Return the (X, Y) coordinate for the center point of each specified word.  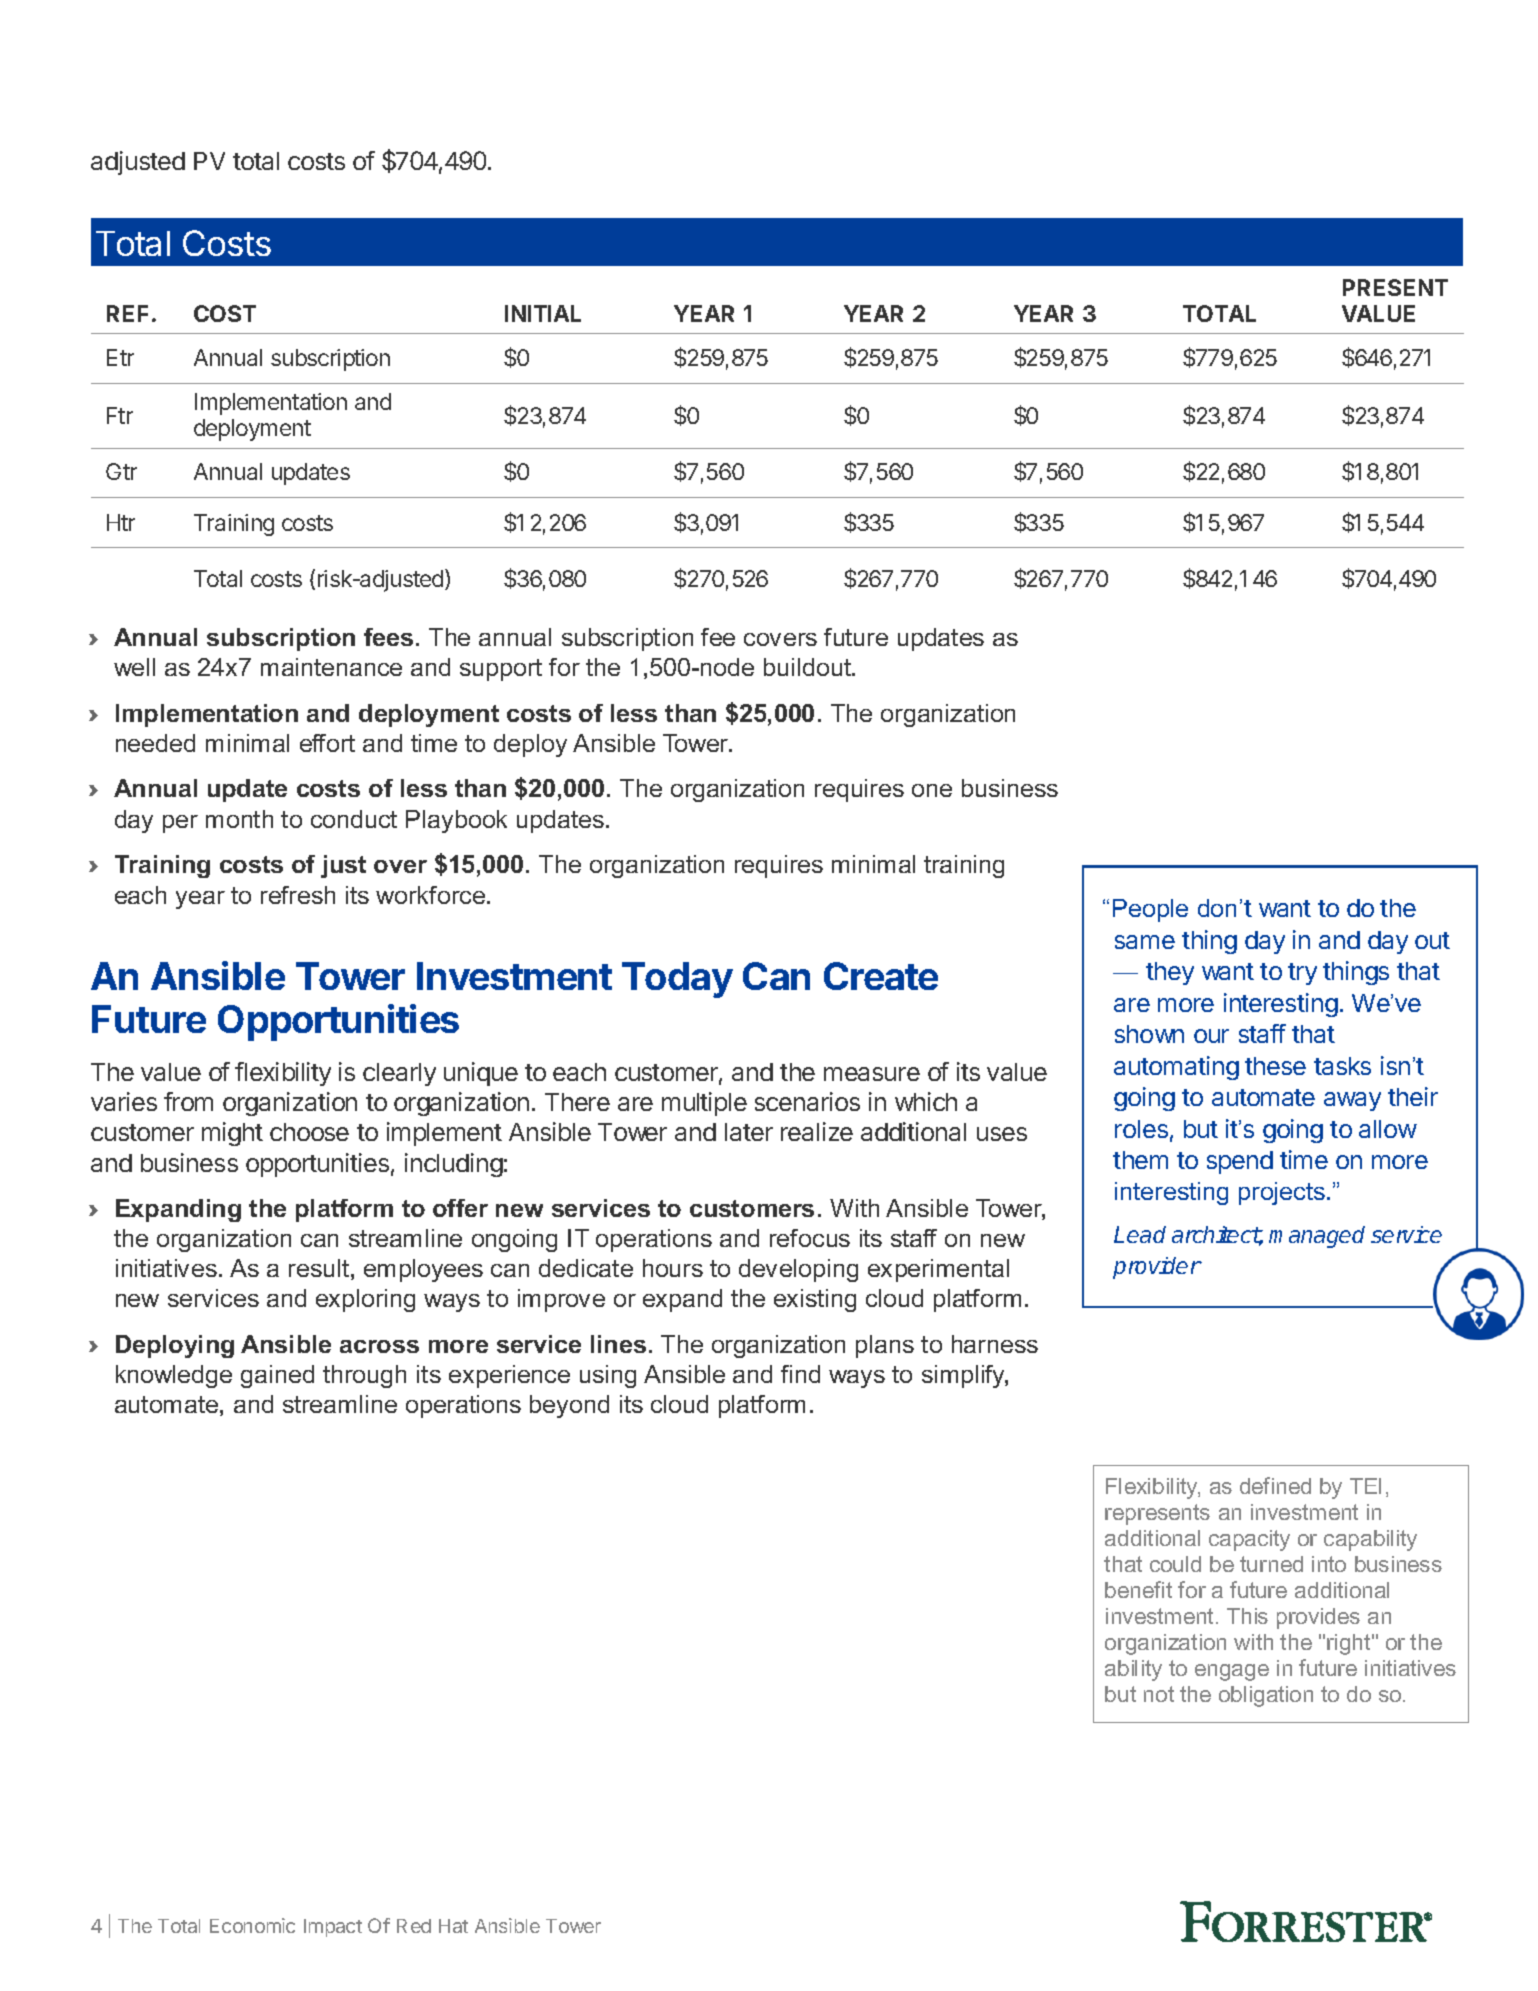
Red (414, 1926)
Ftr (120, 415)
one (932, 790)
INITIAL (543, 313)
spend (1240, 1162)
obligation (1266, 1696)
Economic (252, 1925)
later (749, 1132)
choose (309, 1132)
